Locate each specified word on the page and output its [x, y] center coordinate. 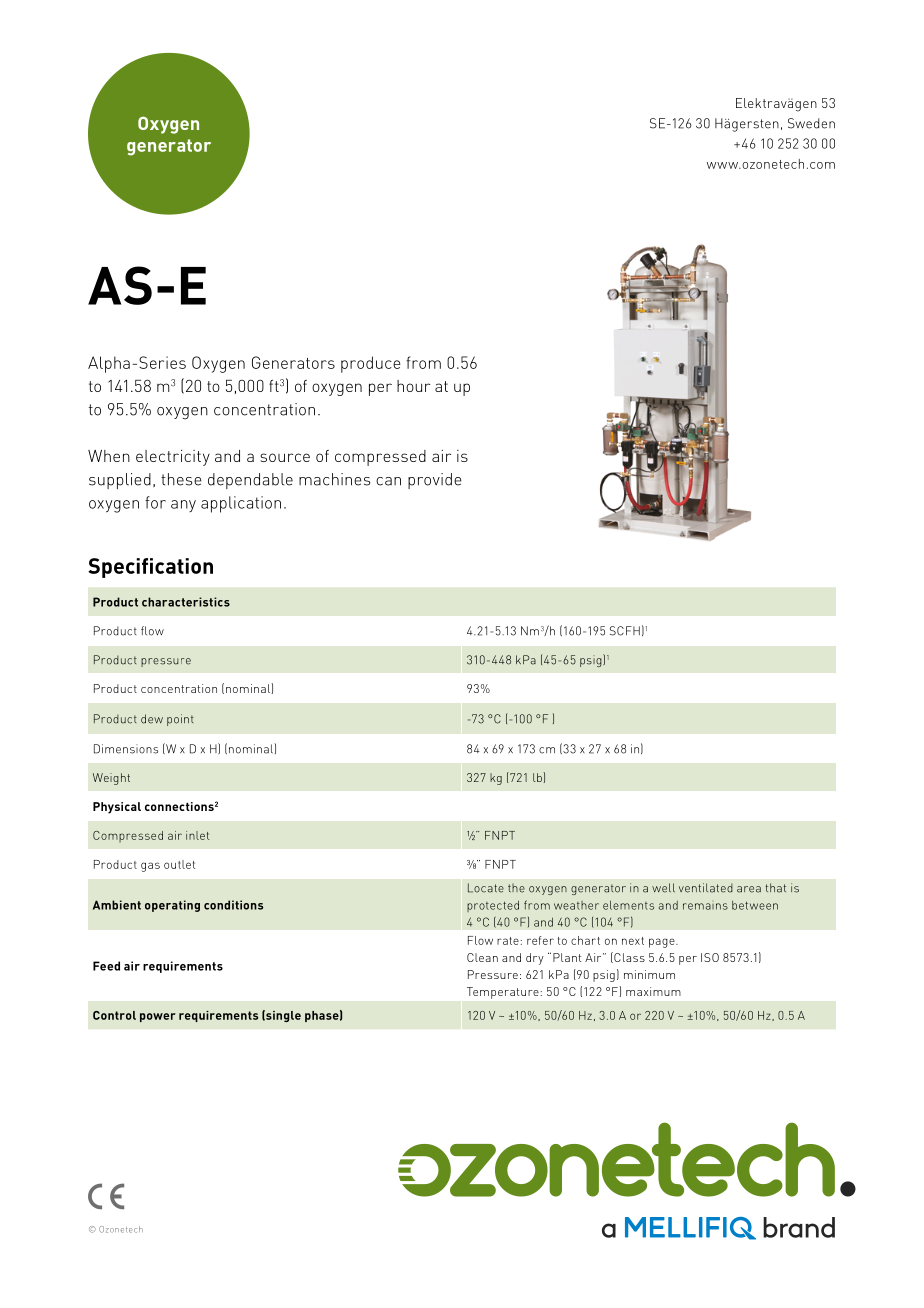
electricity [173, 458]
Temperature [503, 993]
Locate [486, 888]
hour [413, 386]
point [180, 720]
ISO [710, 957]
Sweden [811, 123]
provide [435, 481]
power [158, 1017]
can [388, 481]
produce [371, 364]
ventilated [706, 888]
